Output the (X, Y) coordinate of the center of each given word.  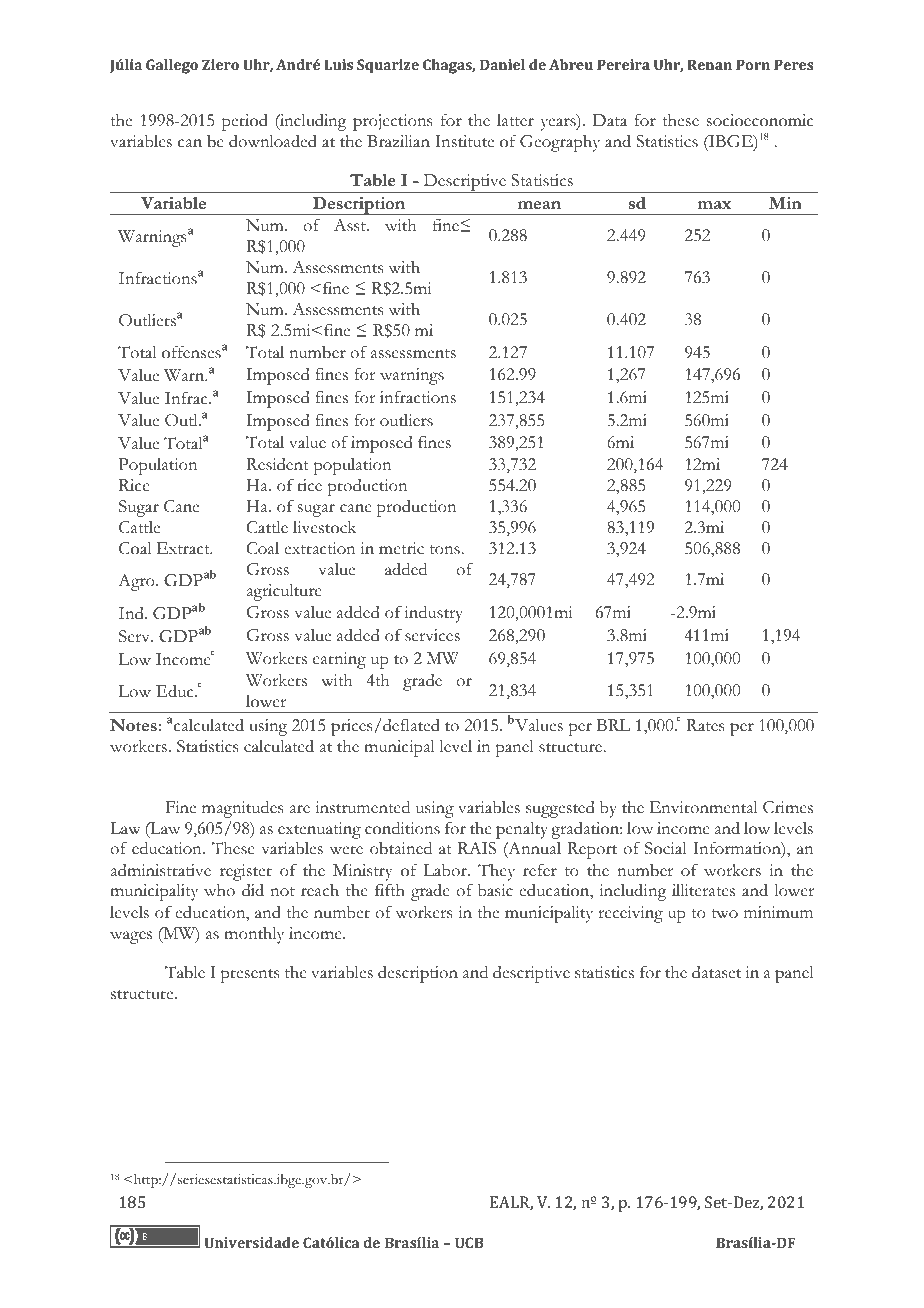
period (245, 122)
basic (495, 890)
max (714, 205)
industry (434, 614)
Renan (710, 64)
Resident (277, 464)
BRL (613, 725)
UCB (469, 1242)
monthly (254, 935)
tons (446, 550)
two (724, 914)
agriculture (284, 592)
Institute (464, 141)
